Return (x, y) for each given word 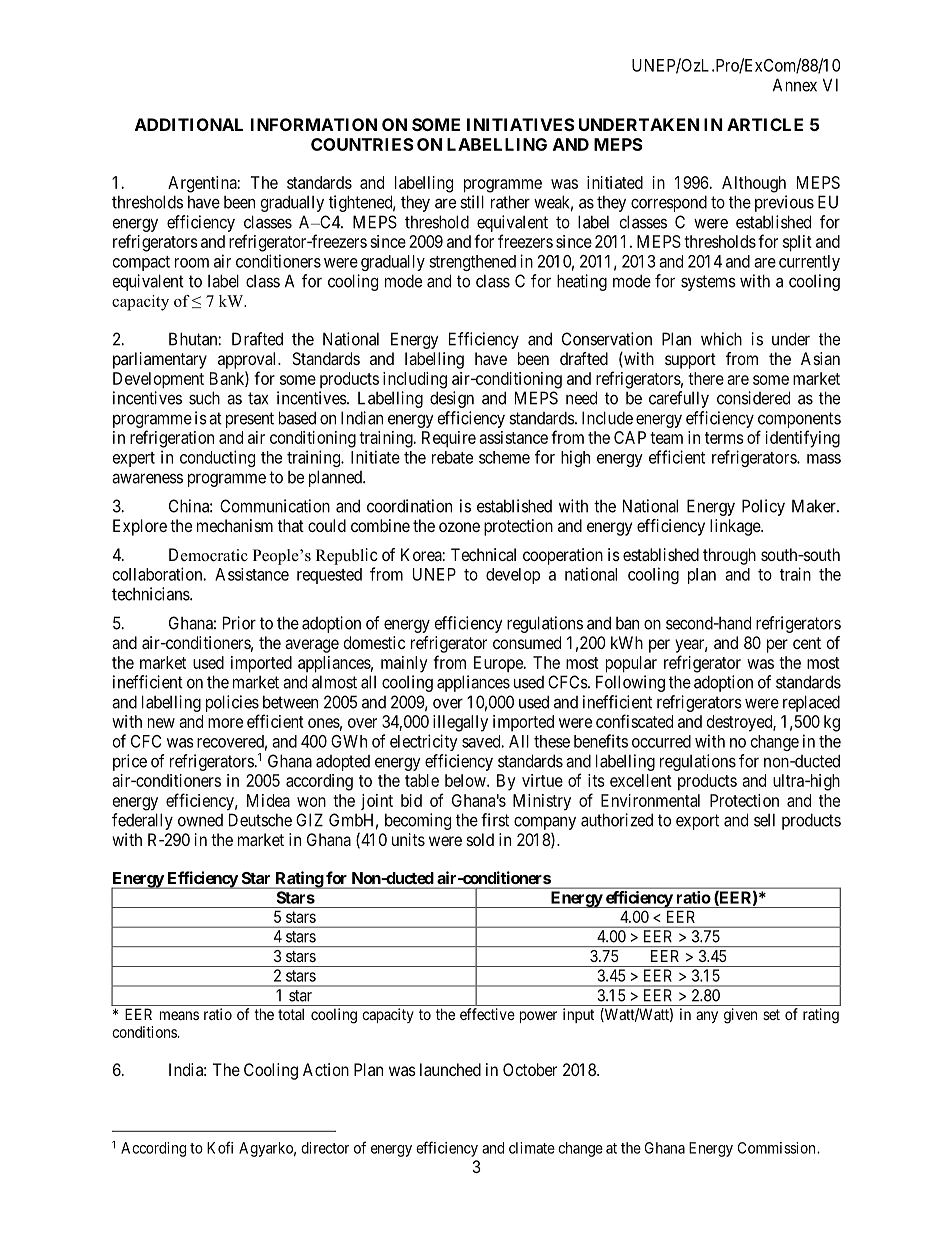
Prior (239, 623)
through (729, 556)
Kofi (220, 1147)
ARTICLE (765, 124)
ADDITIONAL (189, 124)
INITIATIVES (521, 124)
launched (450, 1069)
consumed (527, 642)
